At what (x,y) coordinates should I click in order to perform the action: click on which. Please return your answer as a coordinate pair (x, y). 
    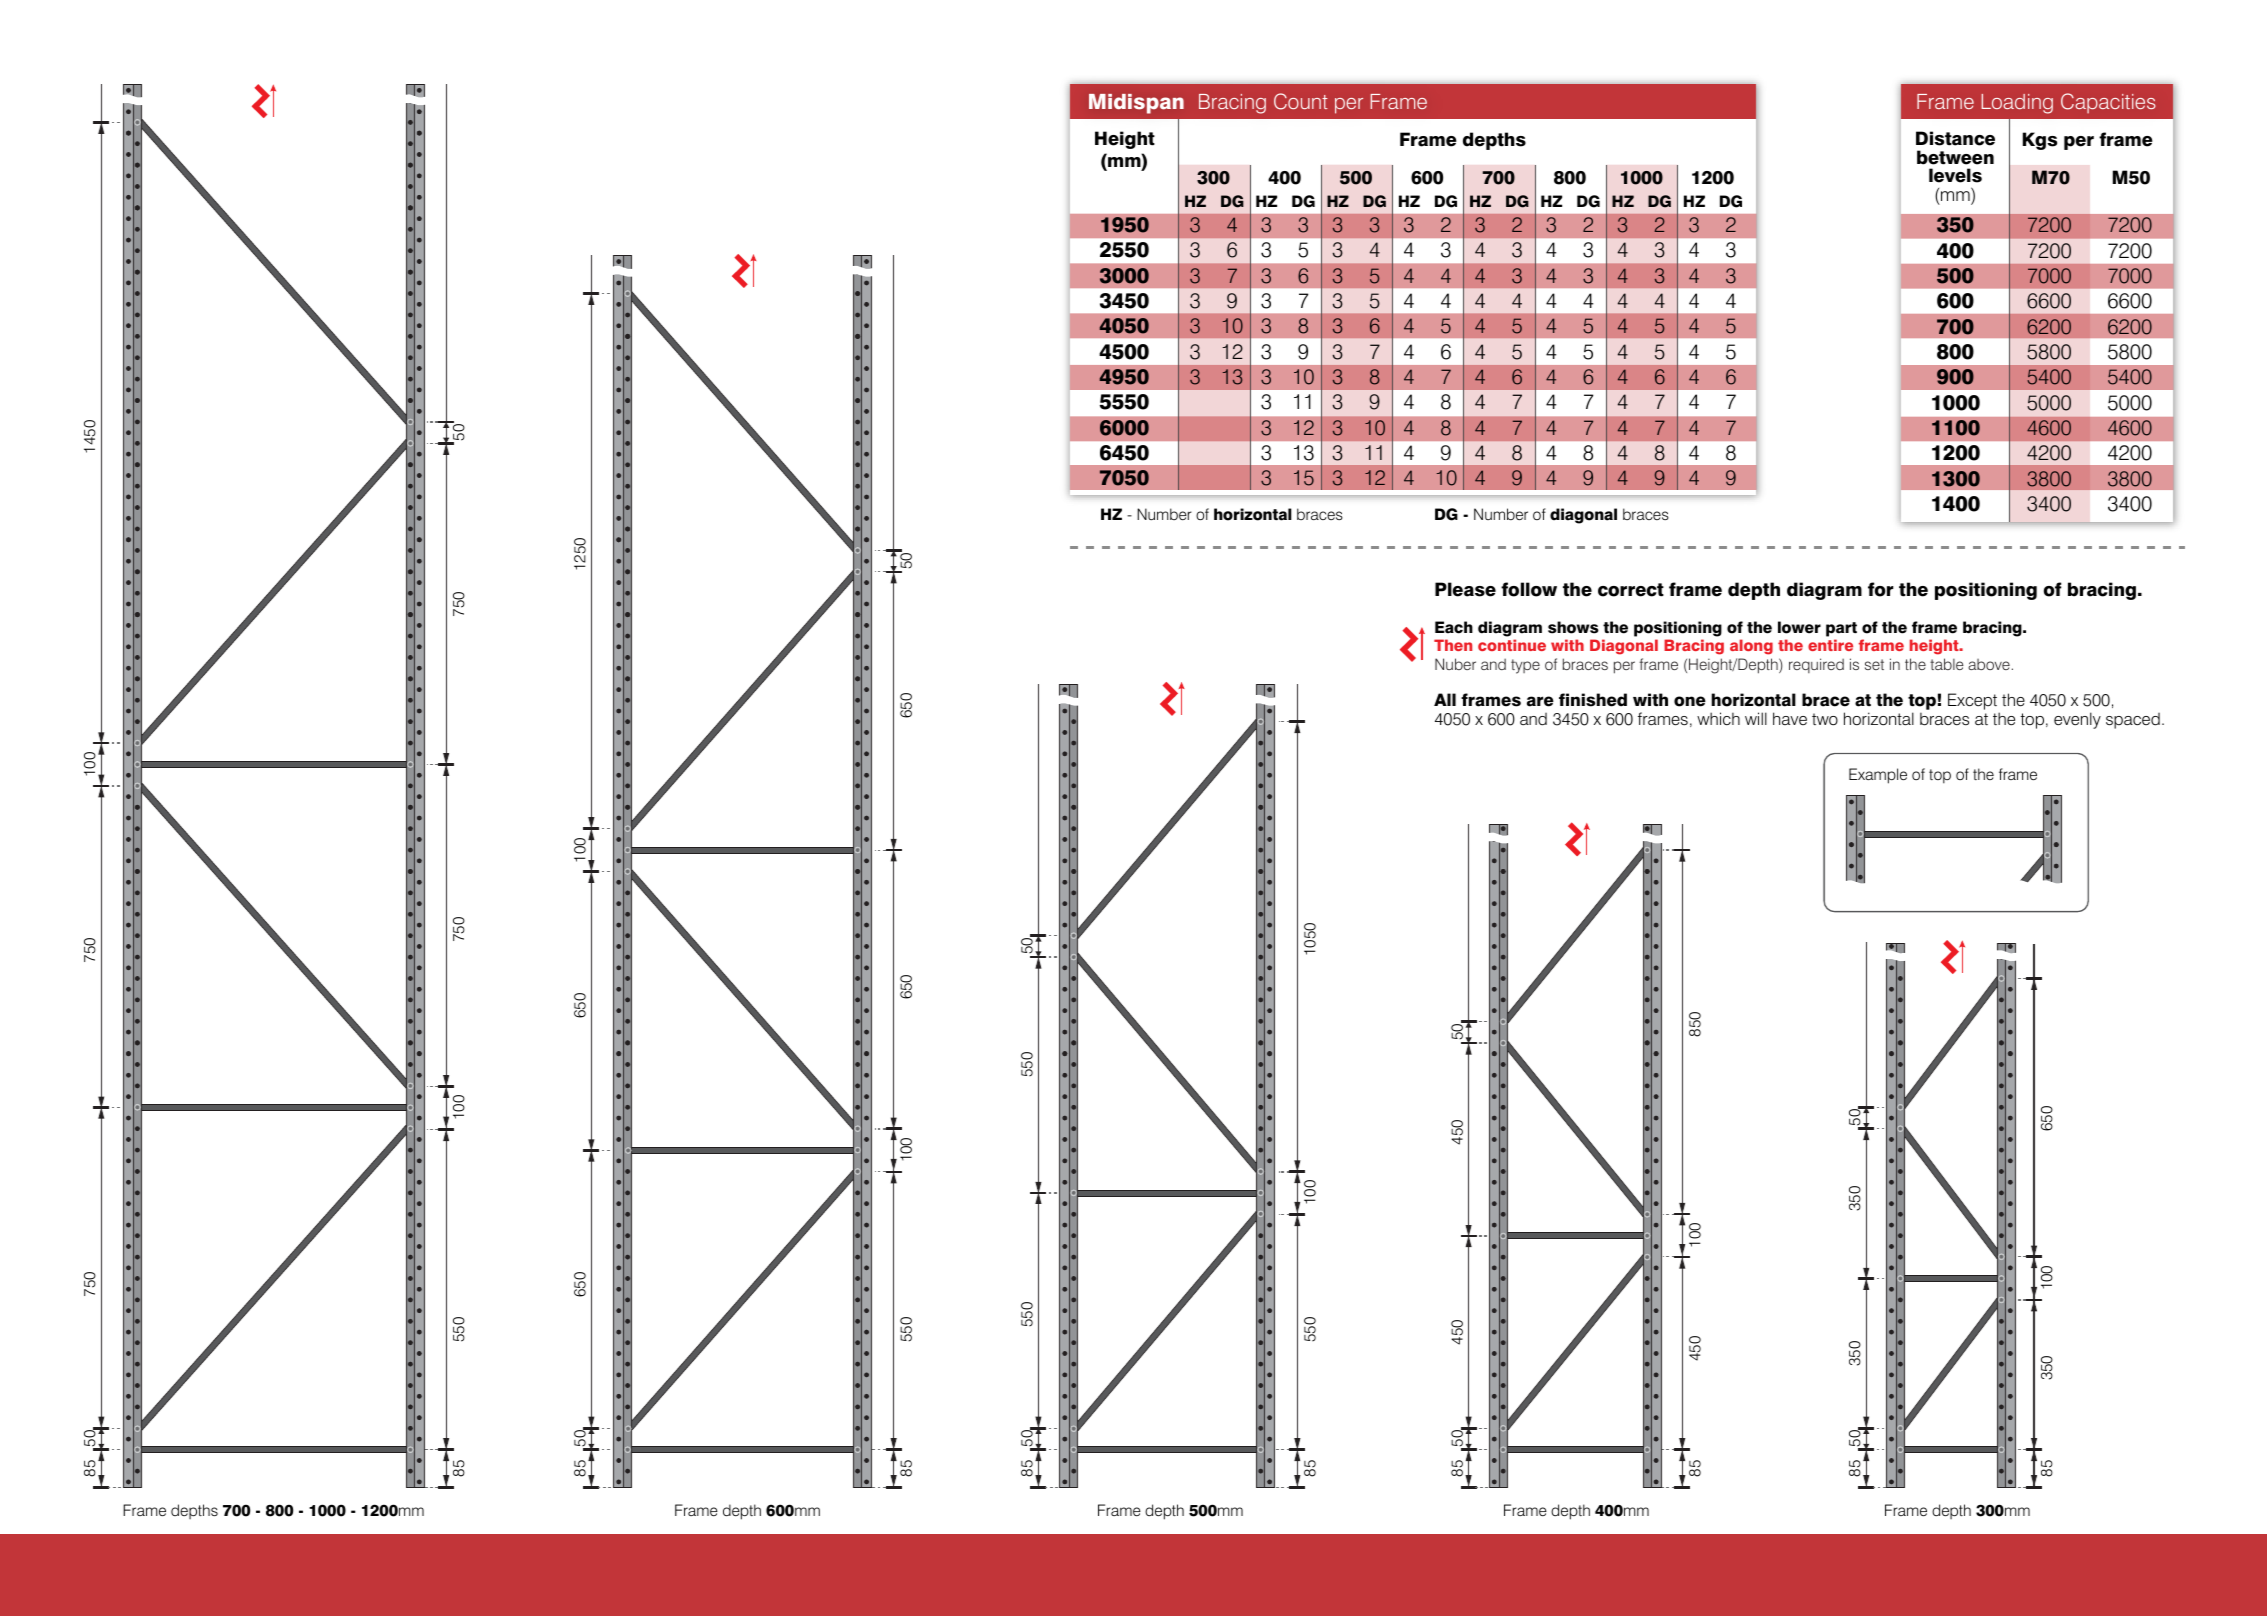
    Looking at the image, I should click on (1718, 718).
